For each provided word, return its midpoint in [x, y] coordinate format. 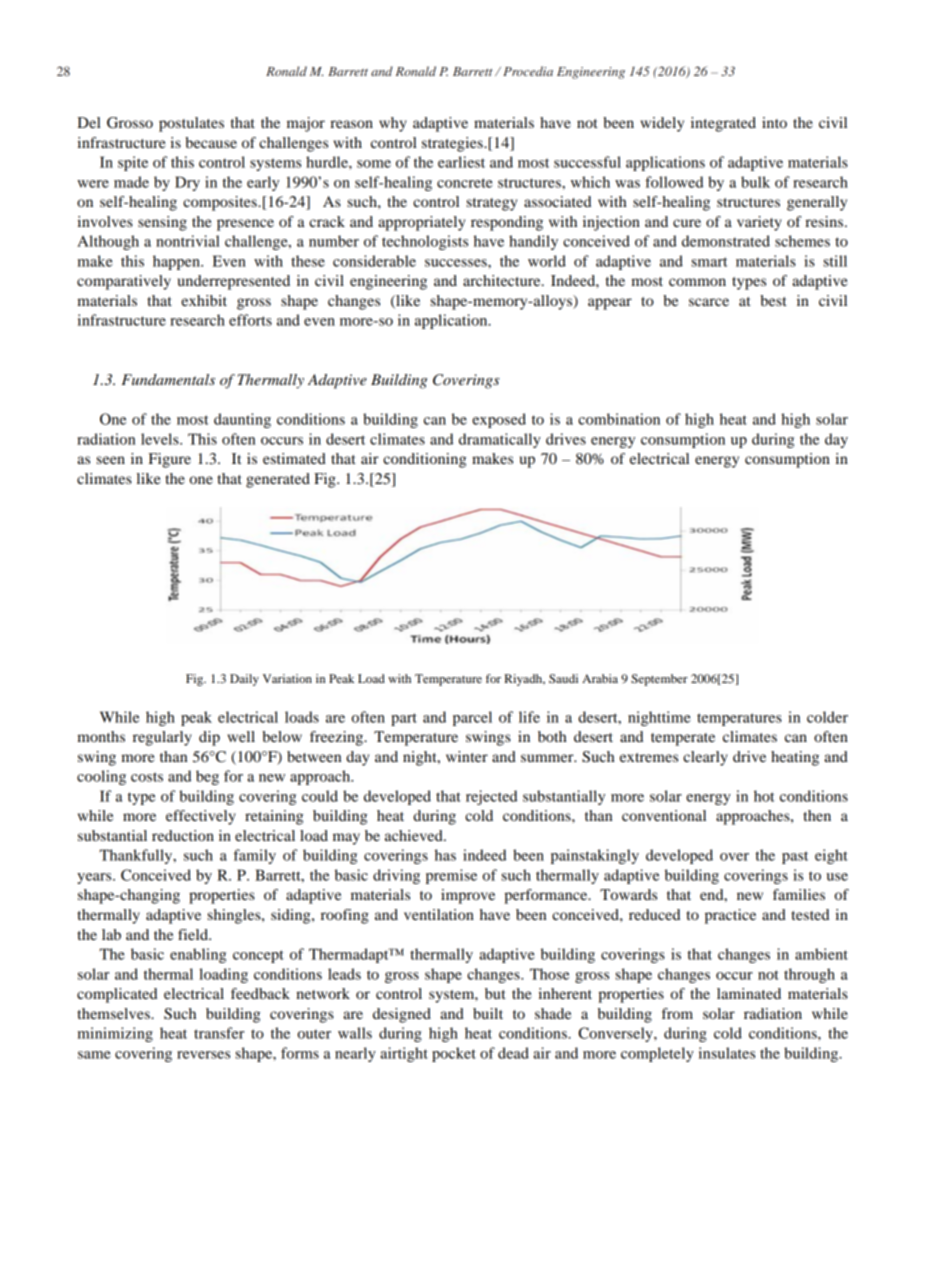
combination [619, 419]
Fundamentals [168, 379]
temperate [683, 739]
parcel [472, 718]
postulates [191, 124]
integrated [723, 124]
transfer [219, 1033]
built [488, 1013]
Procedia [528, 71]
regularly [162, 738]
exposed [499, 420]
